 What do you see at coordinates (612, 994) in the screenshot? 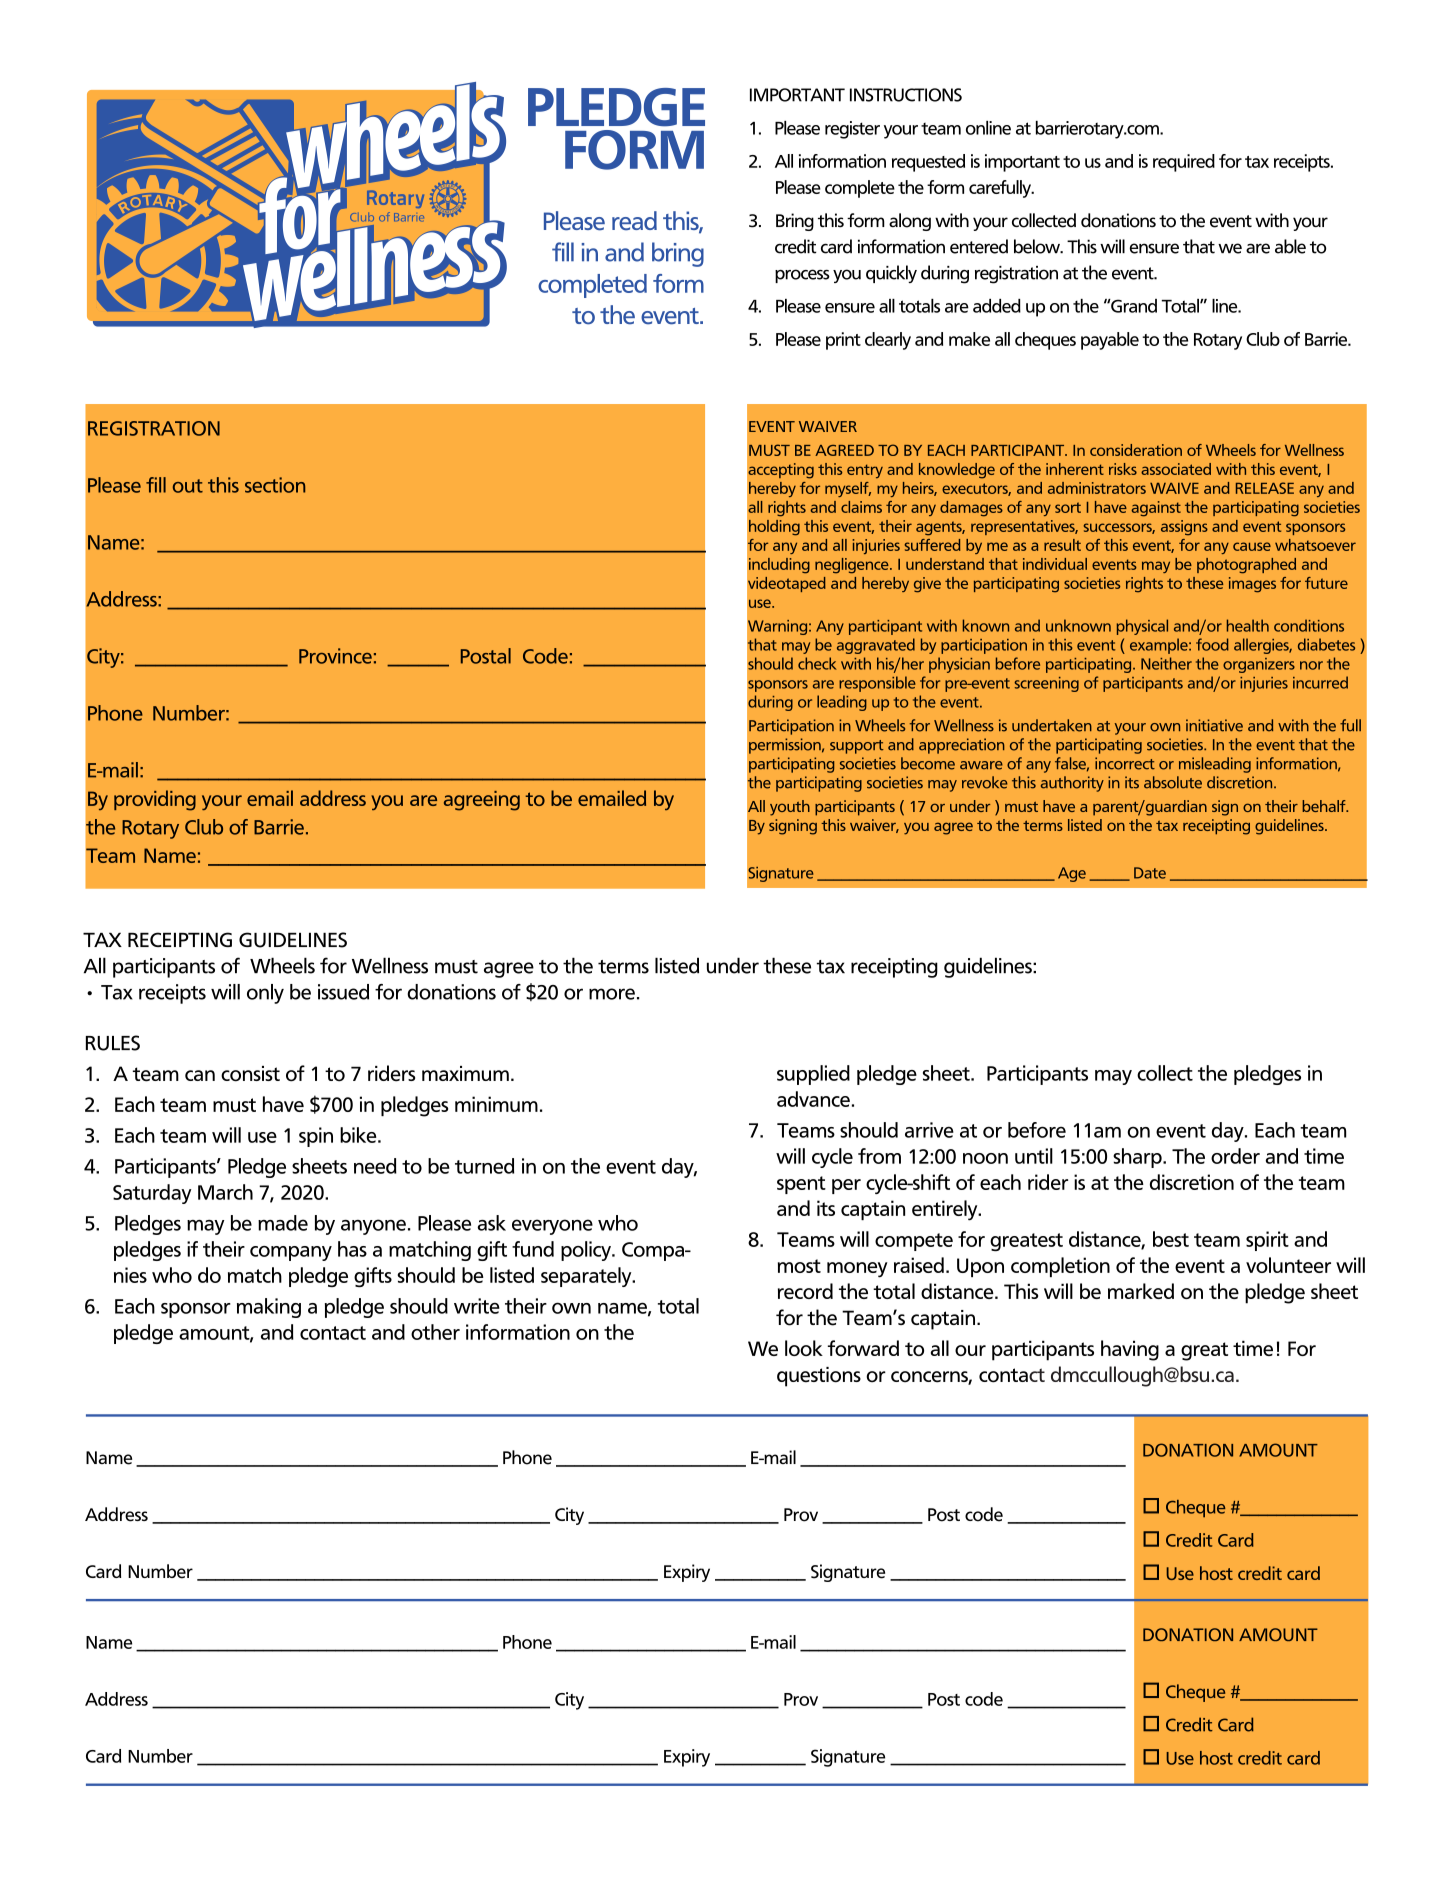
I see `more` at bounding box center [612, 994].
